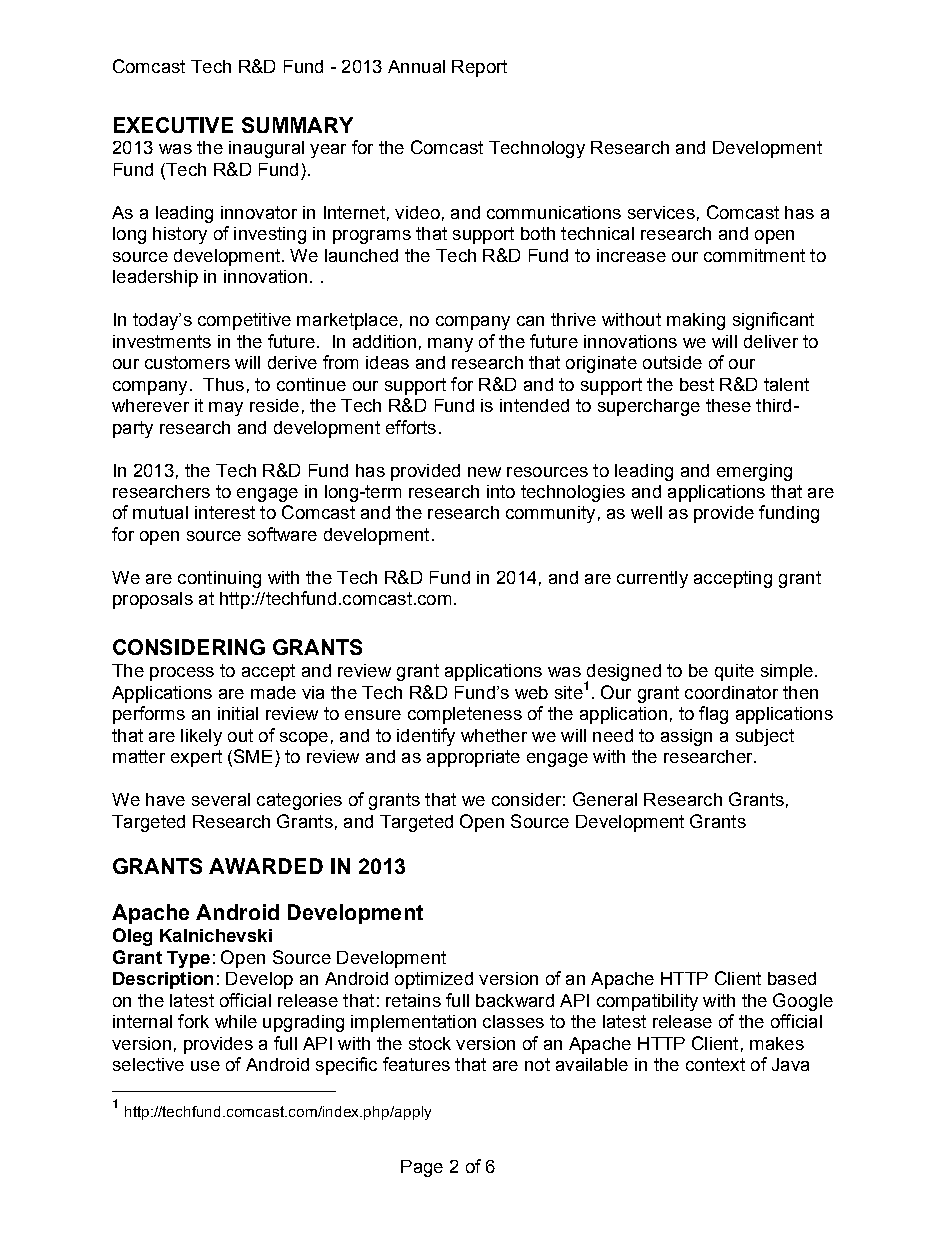 This screenshot has width=952, height=1233. Describe the element at coordinates (450, 345) in the screenshot. I see `many` at that location.
